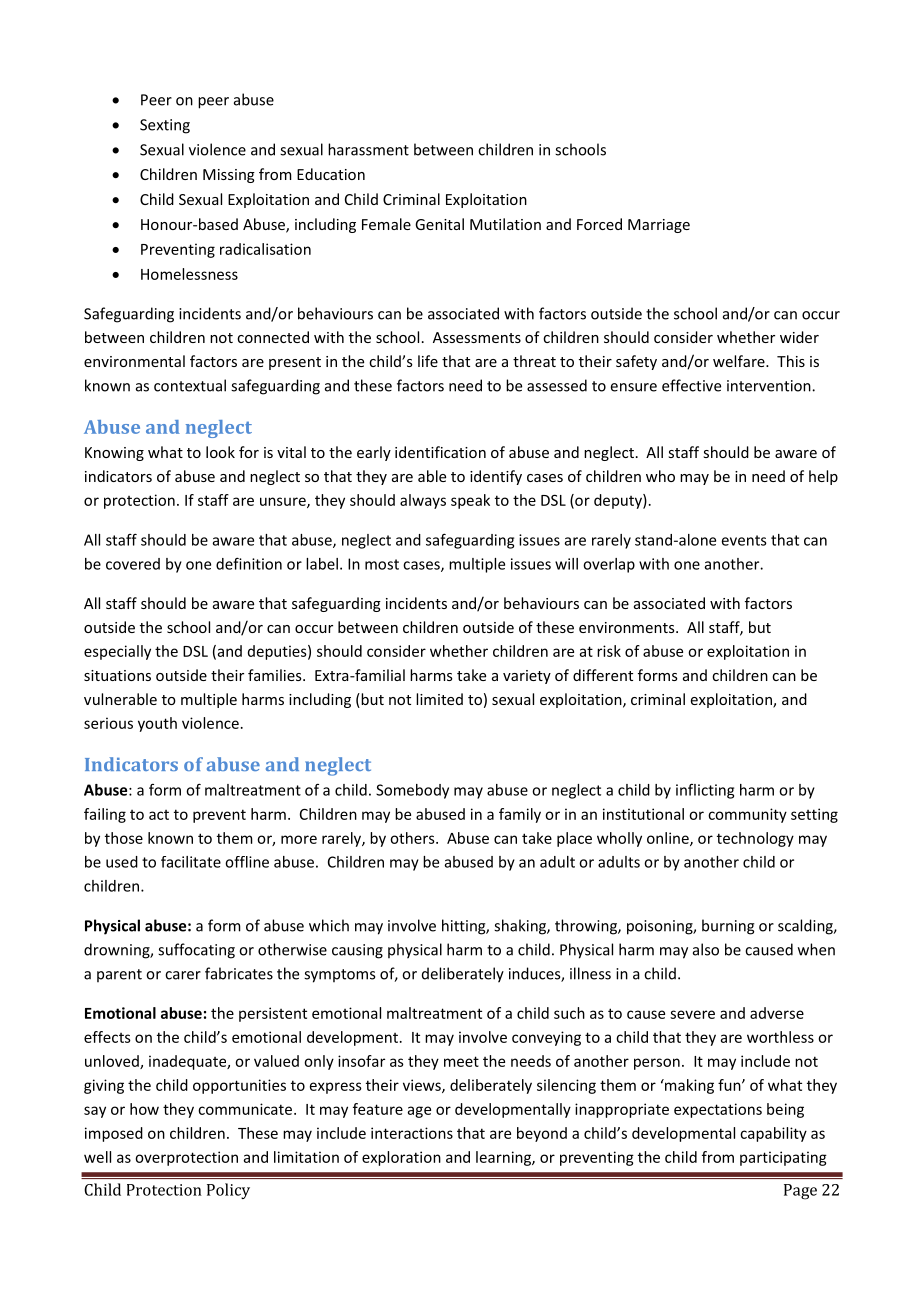 The width and height of the screenshot is (924, 1308). What do you see at coordinates (228, 1191) in the screenshot?
I see `Policy` at bounding box center [228, 1191].
